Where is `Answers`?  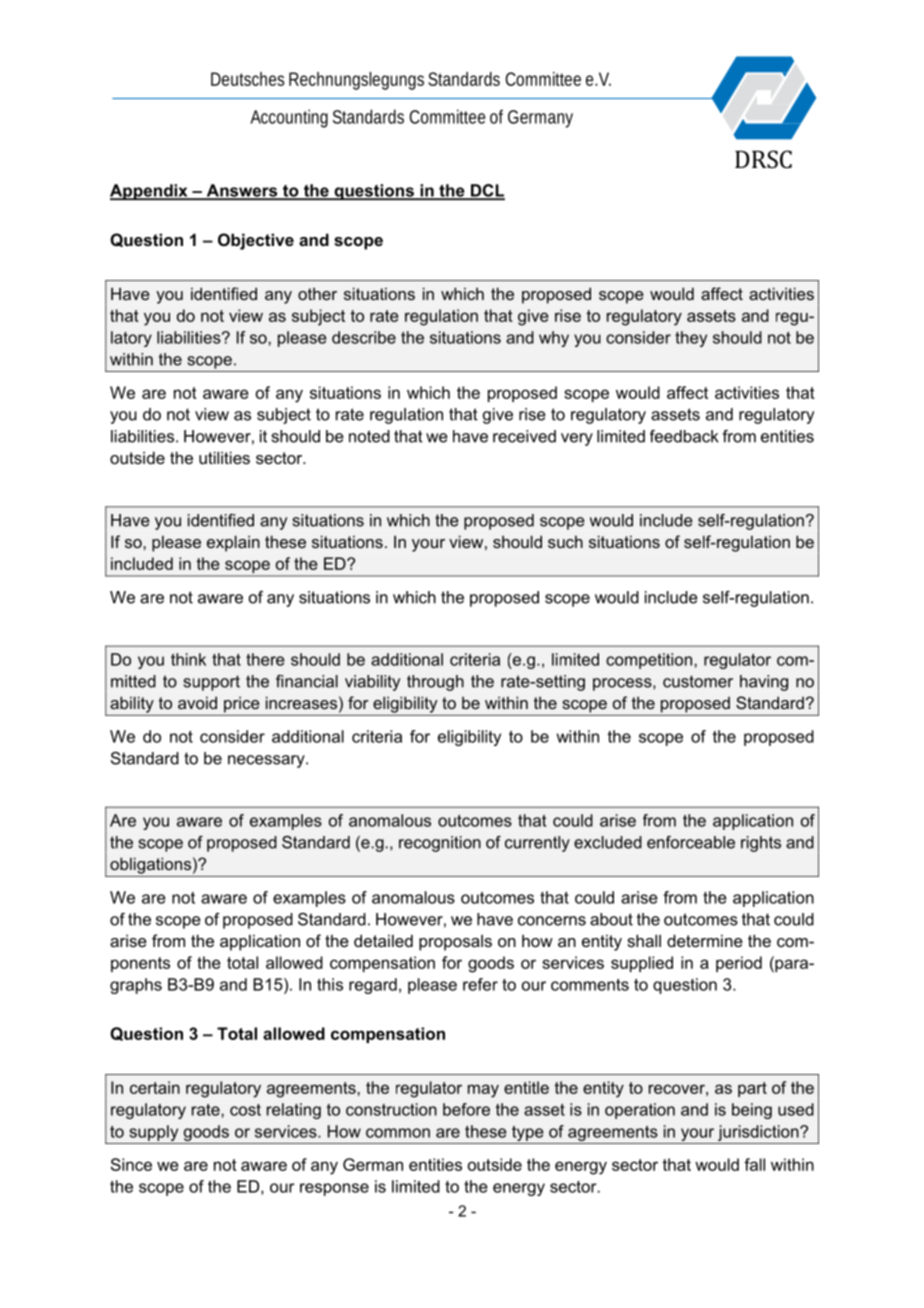 Answers is located at coordinates (242, 191).
